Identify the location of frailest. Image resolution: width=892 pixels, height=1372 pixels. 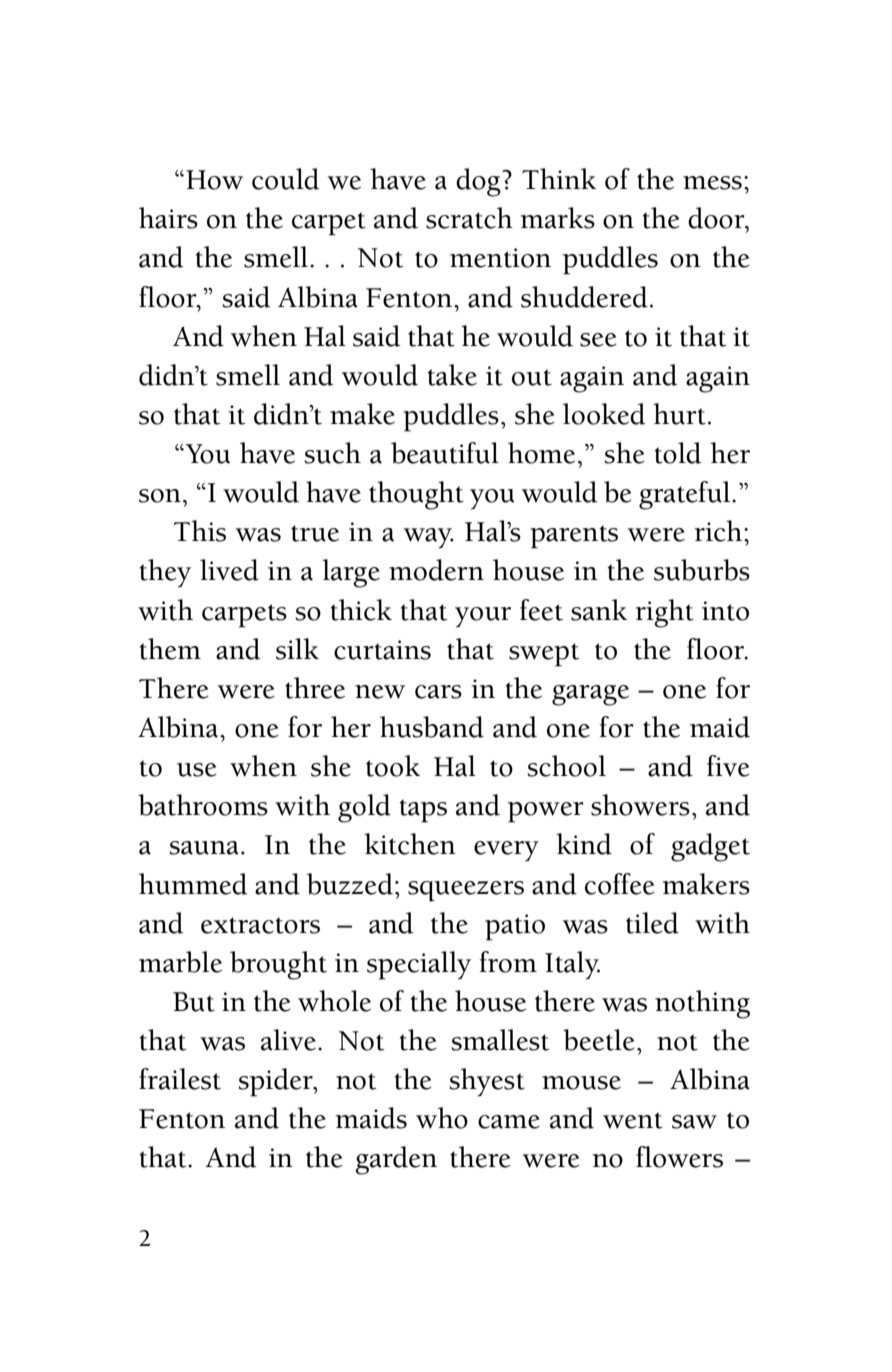
(180, 1079).
